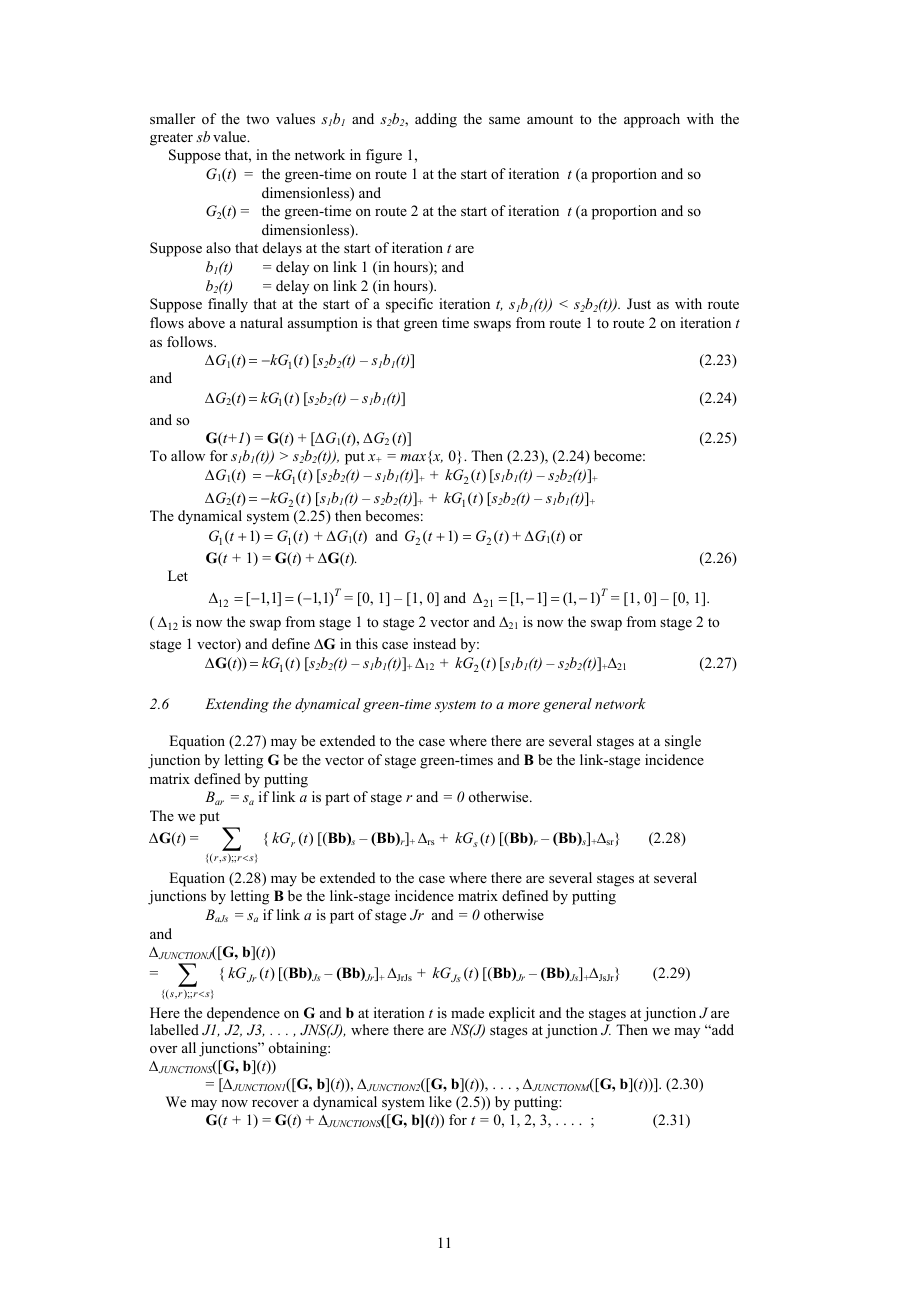 The image size is (924, 1308). I want to click on adding, so click(436, 120).
